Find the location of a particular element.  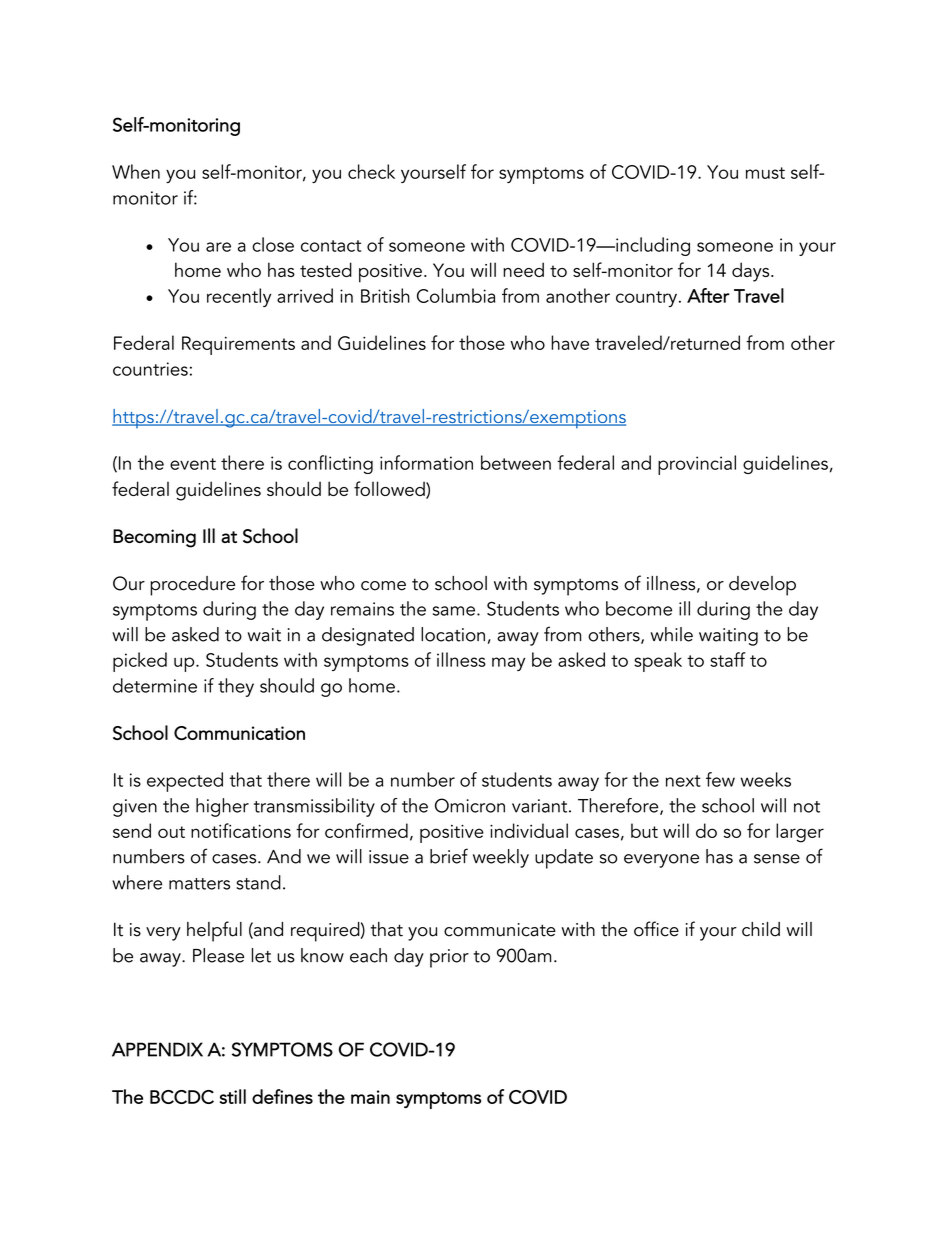

check is located at coordinates (371, 171).
